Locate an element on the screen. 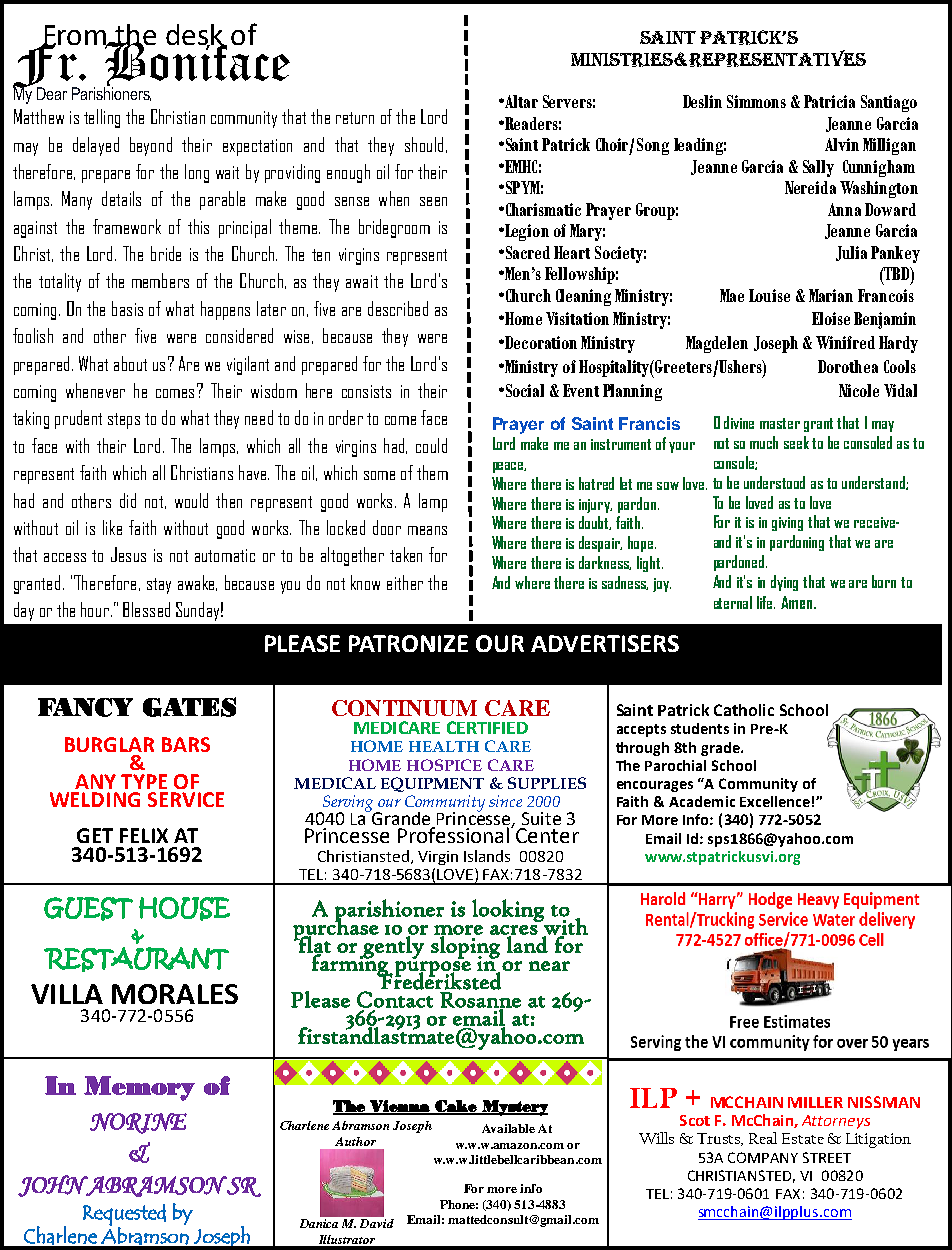  should is located at coordinates (424, 144).
